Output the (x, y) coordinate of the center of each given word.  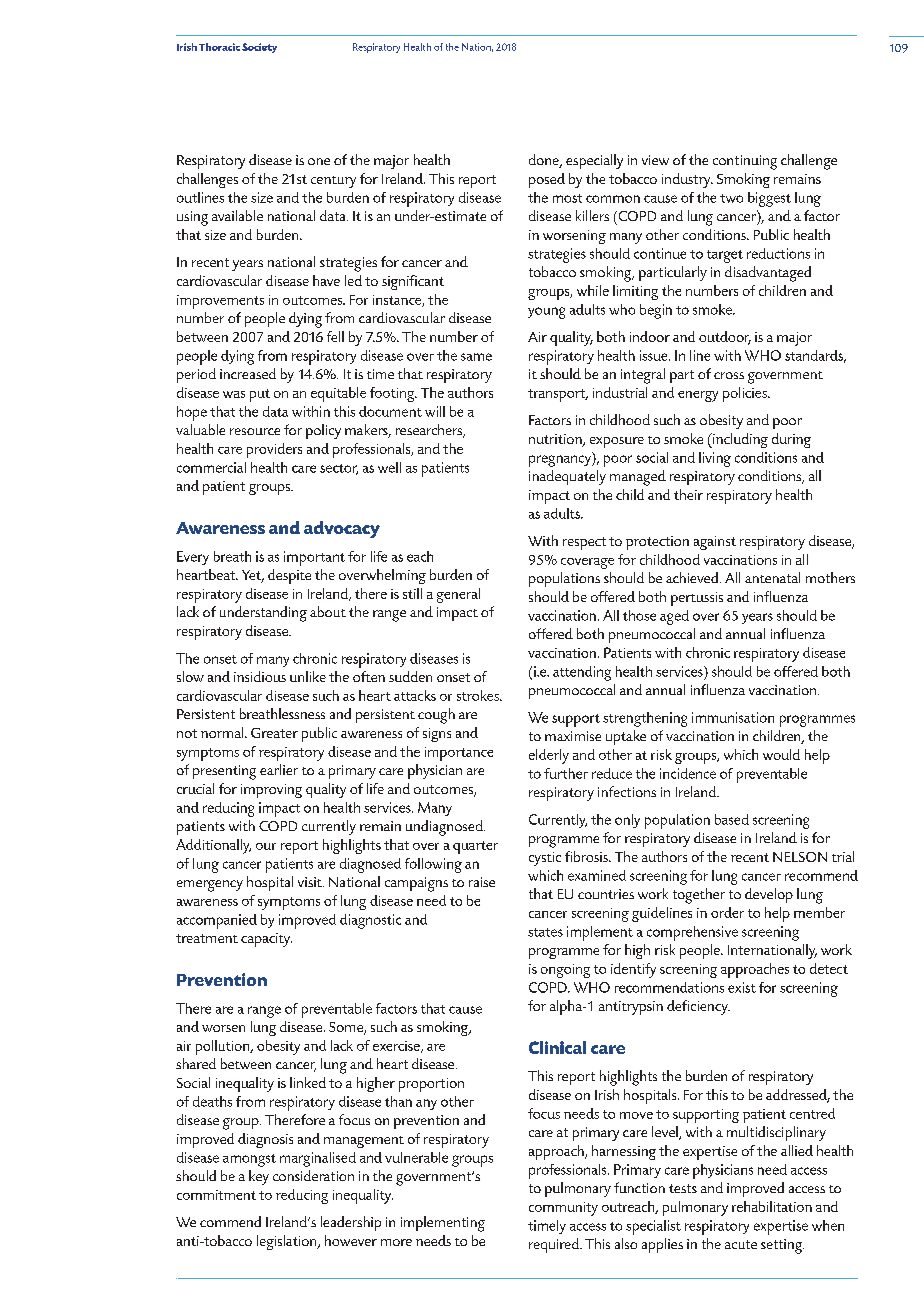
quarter (475, 847)
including (739, 440)
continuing (745, 162)
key (259, 1177)
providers (274, 450)
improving (271, 791)
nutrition (556, 440)
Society (259, 48)
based (732, 819)
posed (547, 180)
